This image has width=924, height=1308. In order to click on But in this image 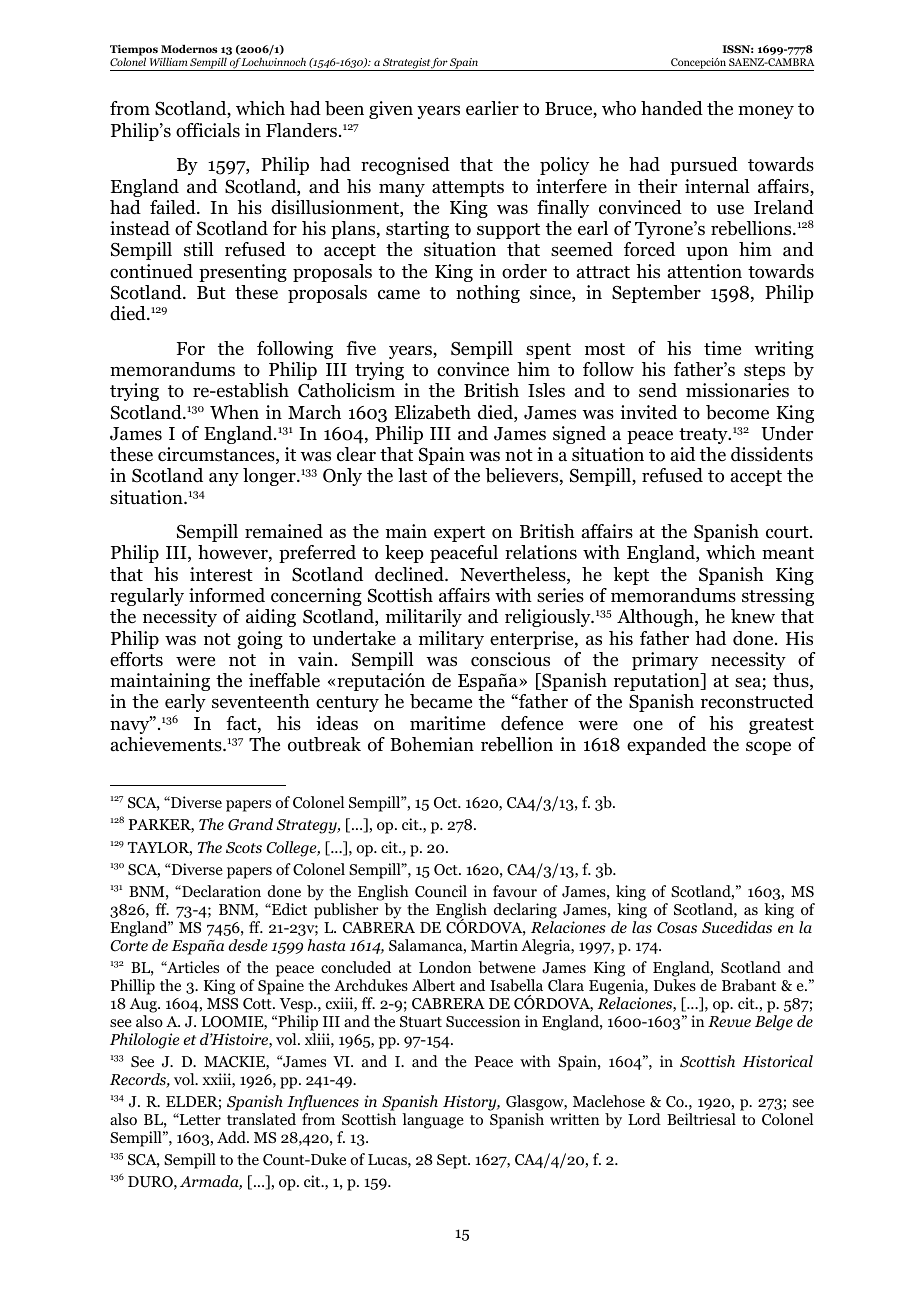, I will do `click(211, 292)`.
